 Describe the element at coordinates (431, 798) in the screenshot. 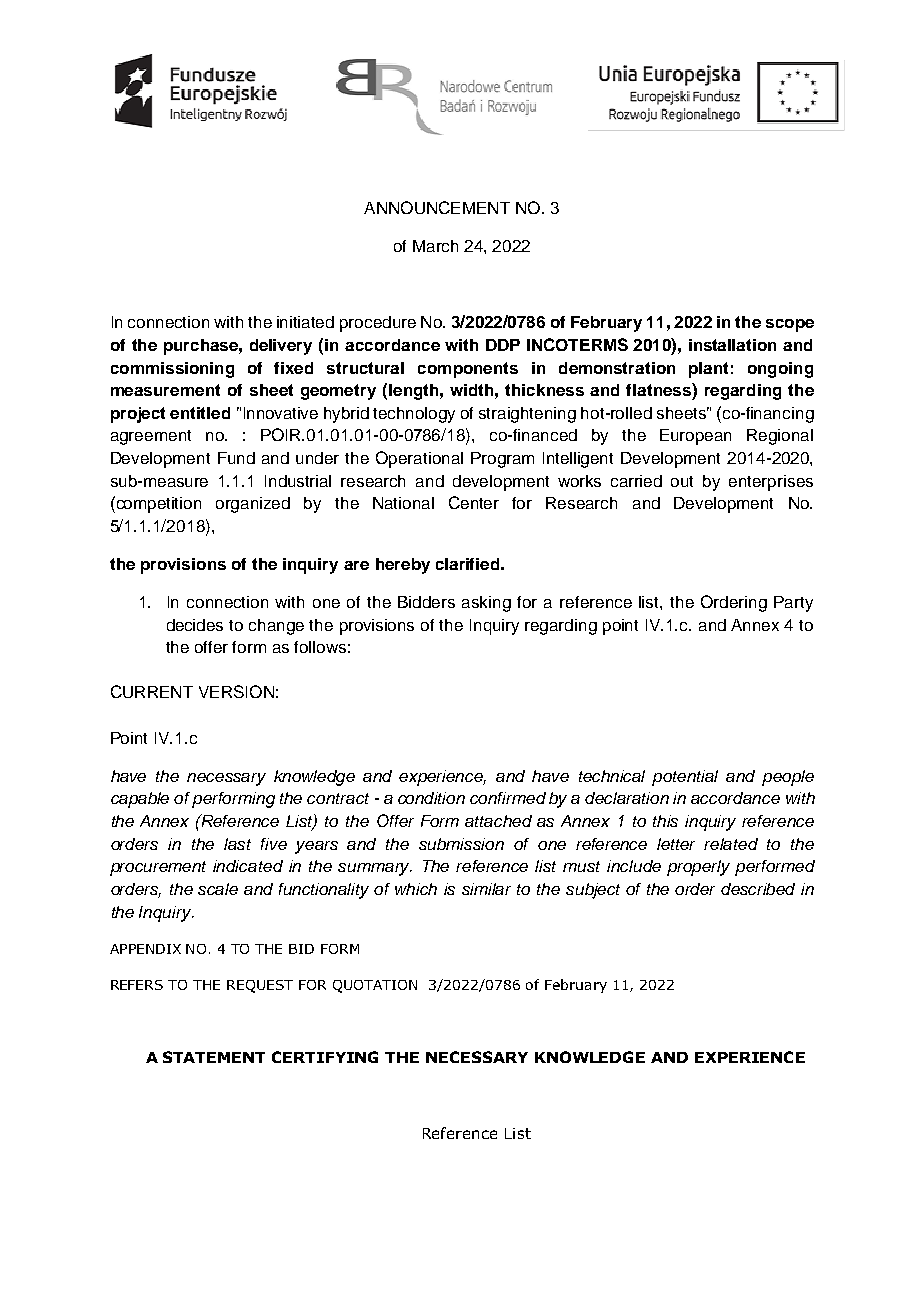

I see `condition` at that location.
